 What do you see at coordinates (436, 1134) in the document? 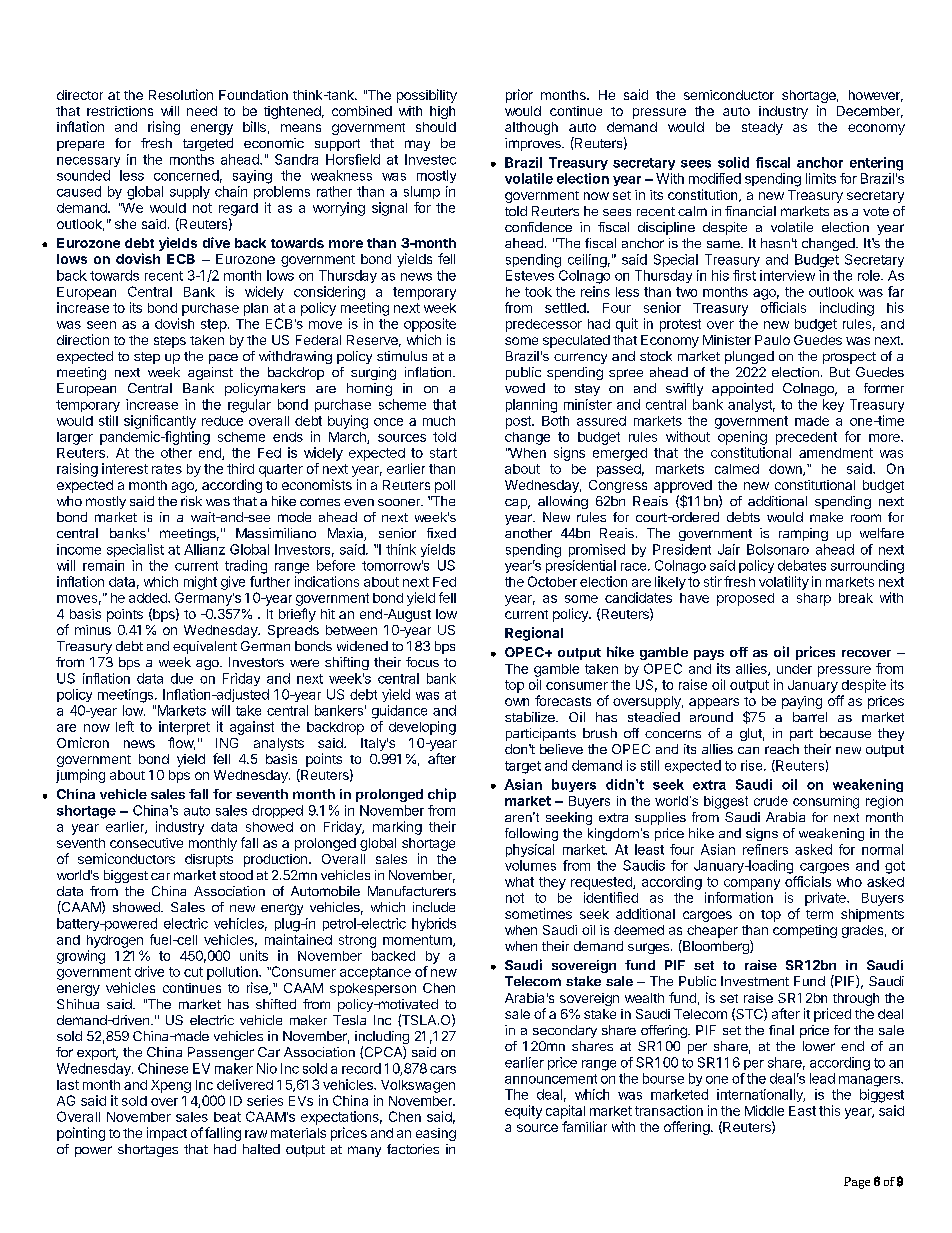
I see `easing` at bounding box center [436, 1134].
